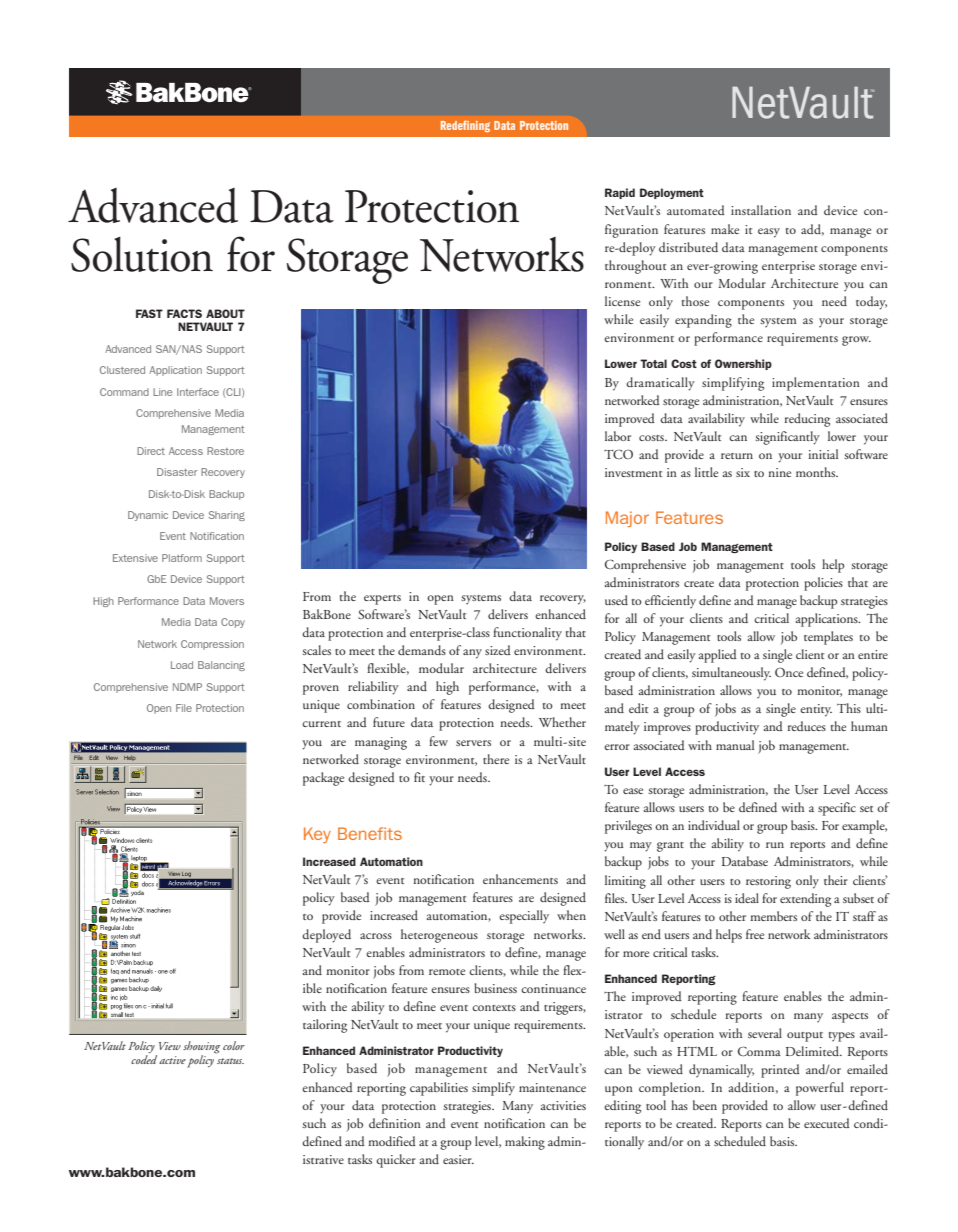 The image size is (958, 1232). What do you see at coordinates (496, 759) in the screenshot?
I see `there` at bounding box center [496, 759].
